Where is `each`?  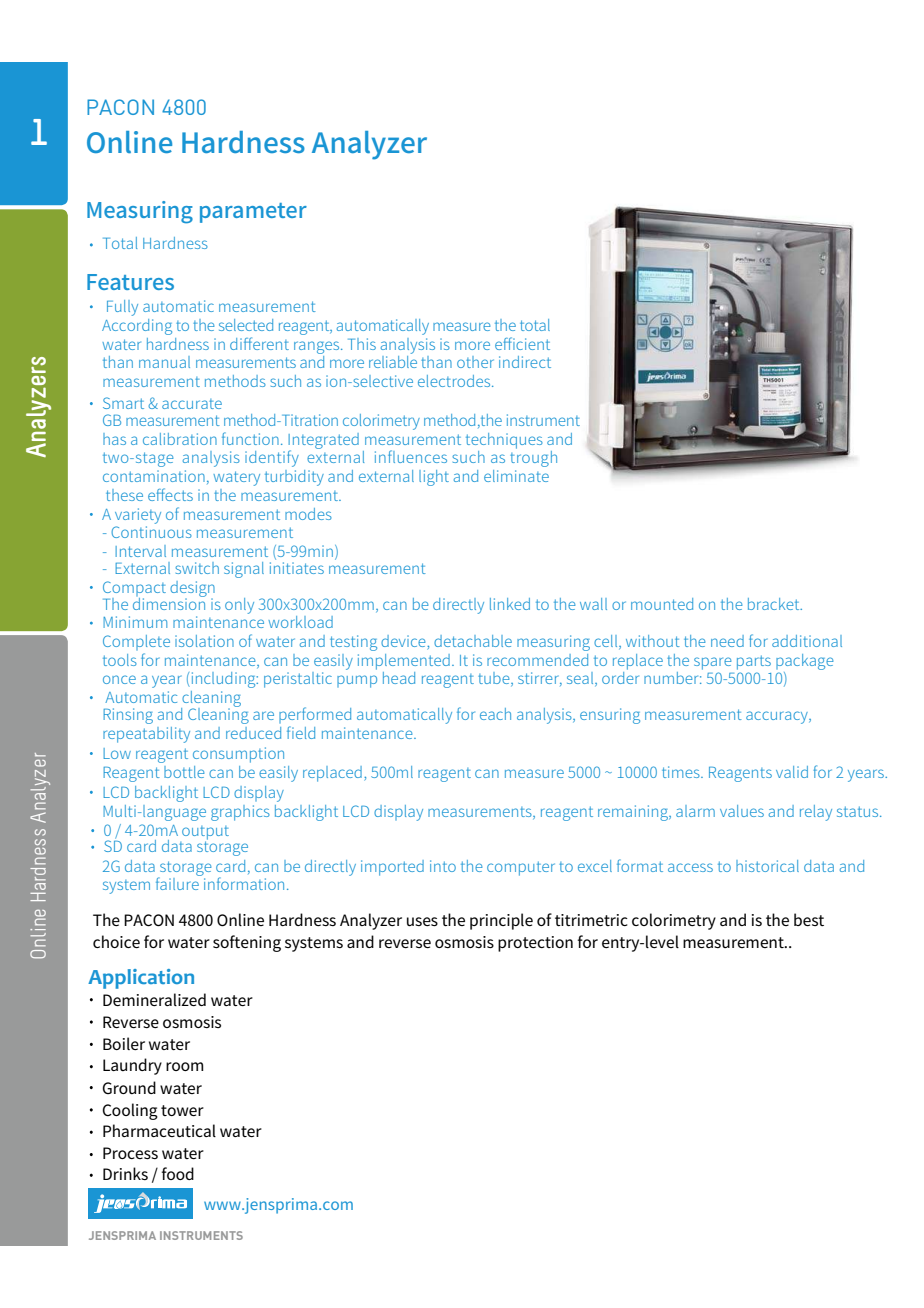
each is located at coordinates (495, 714).
